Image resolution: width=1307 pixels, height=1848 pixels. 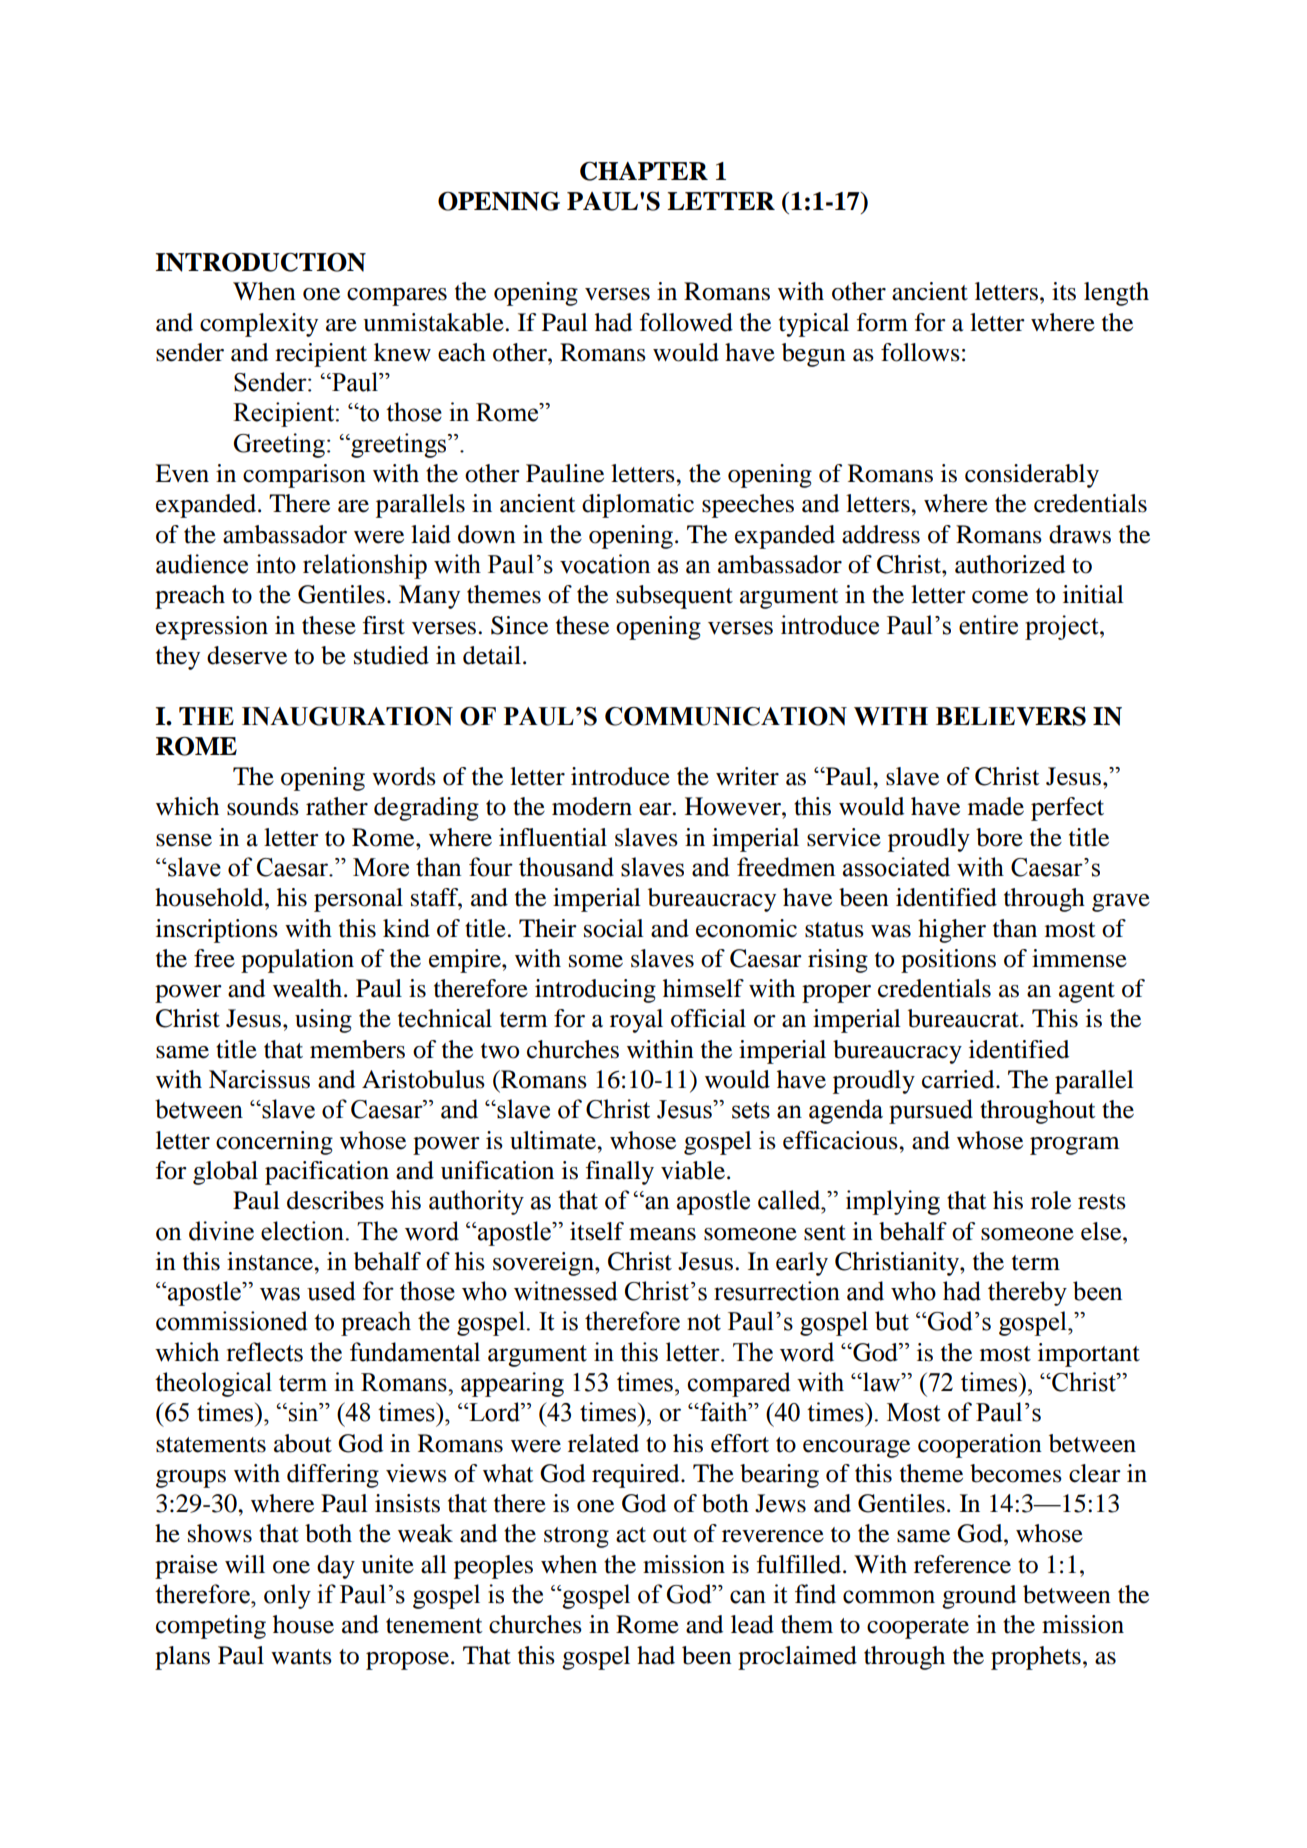 What do you see at coordinates (614, 928) in the document?
I see `social` at bounding box center [614, 928].
